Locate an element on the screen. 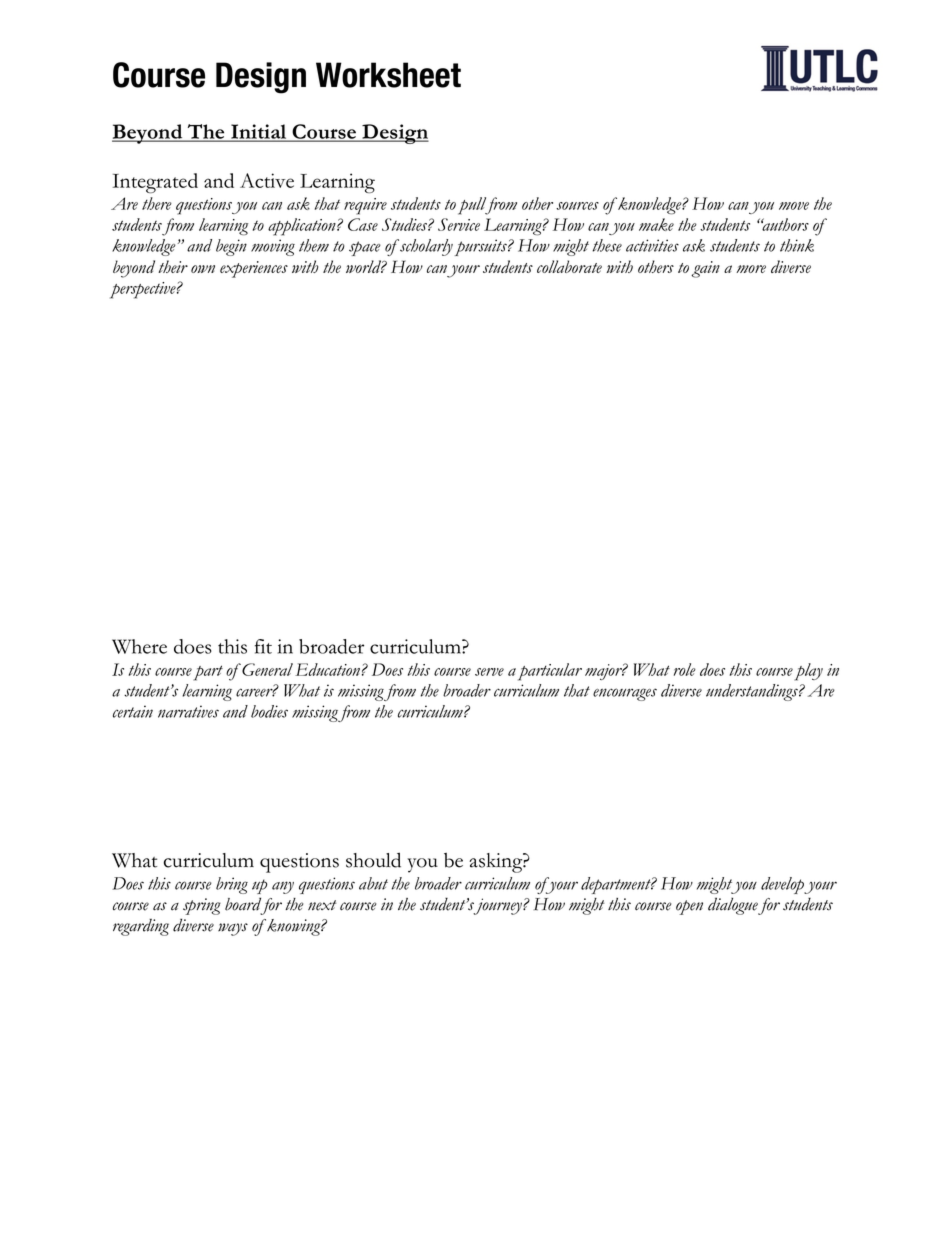 Image resolution: width=952 pixels, height=1233 pixels. serve is located at coordinates (489, 672).
